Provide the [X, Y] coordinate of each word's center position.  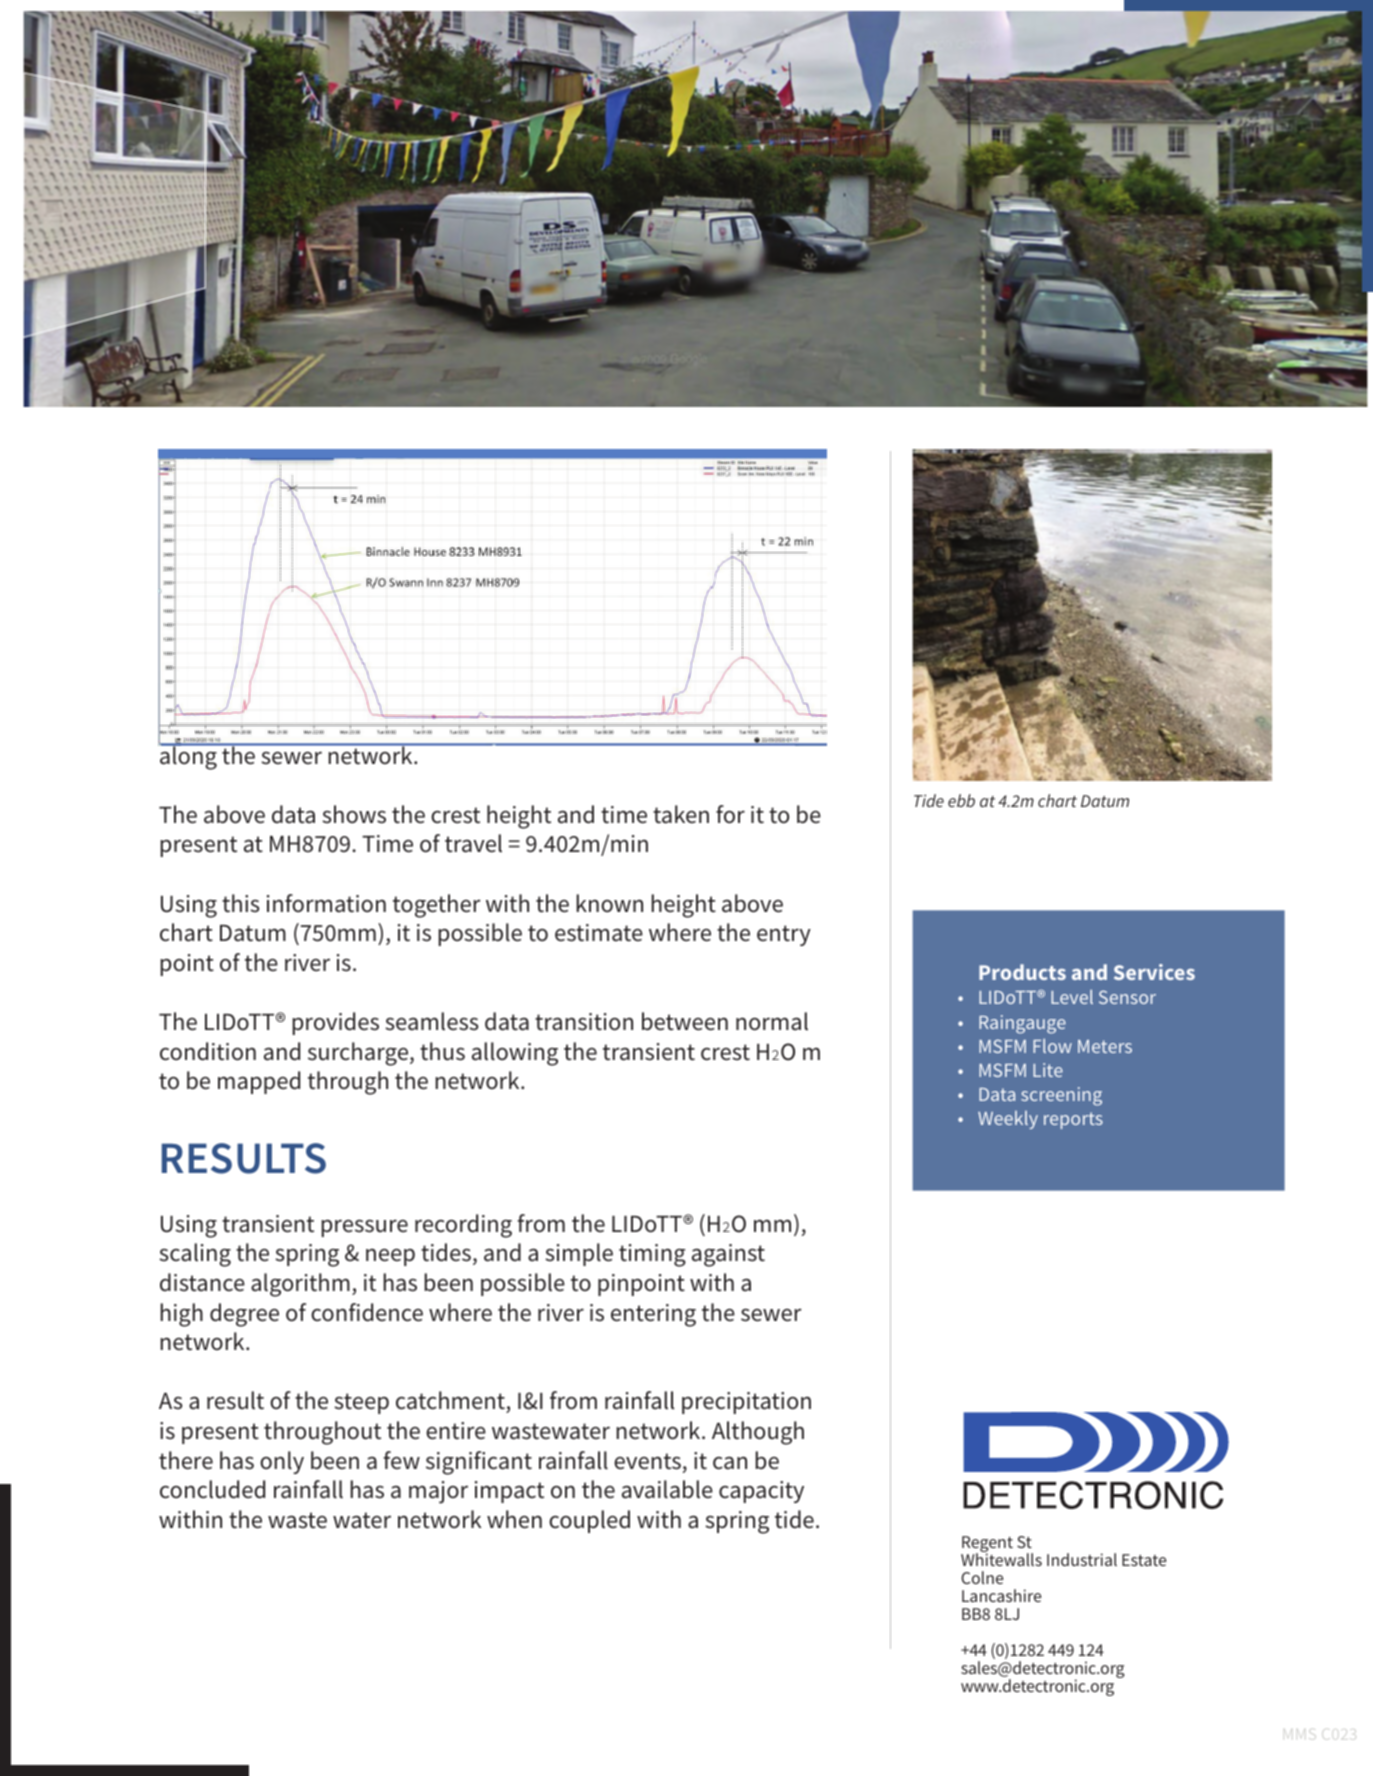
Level [1072, 997]
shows [354, 814]
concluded [212, 1489]
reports [1073, 1120]
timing [652, 1255]
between [685, 1021]
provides [335, 1023]
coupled [589, 1521]
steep [361, 1403]
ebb [961, 800]
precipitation [746, 1403]
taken [681, 814]
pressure [364, 1228]
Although [758, 1433]
